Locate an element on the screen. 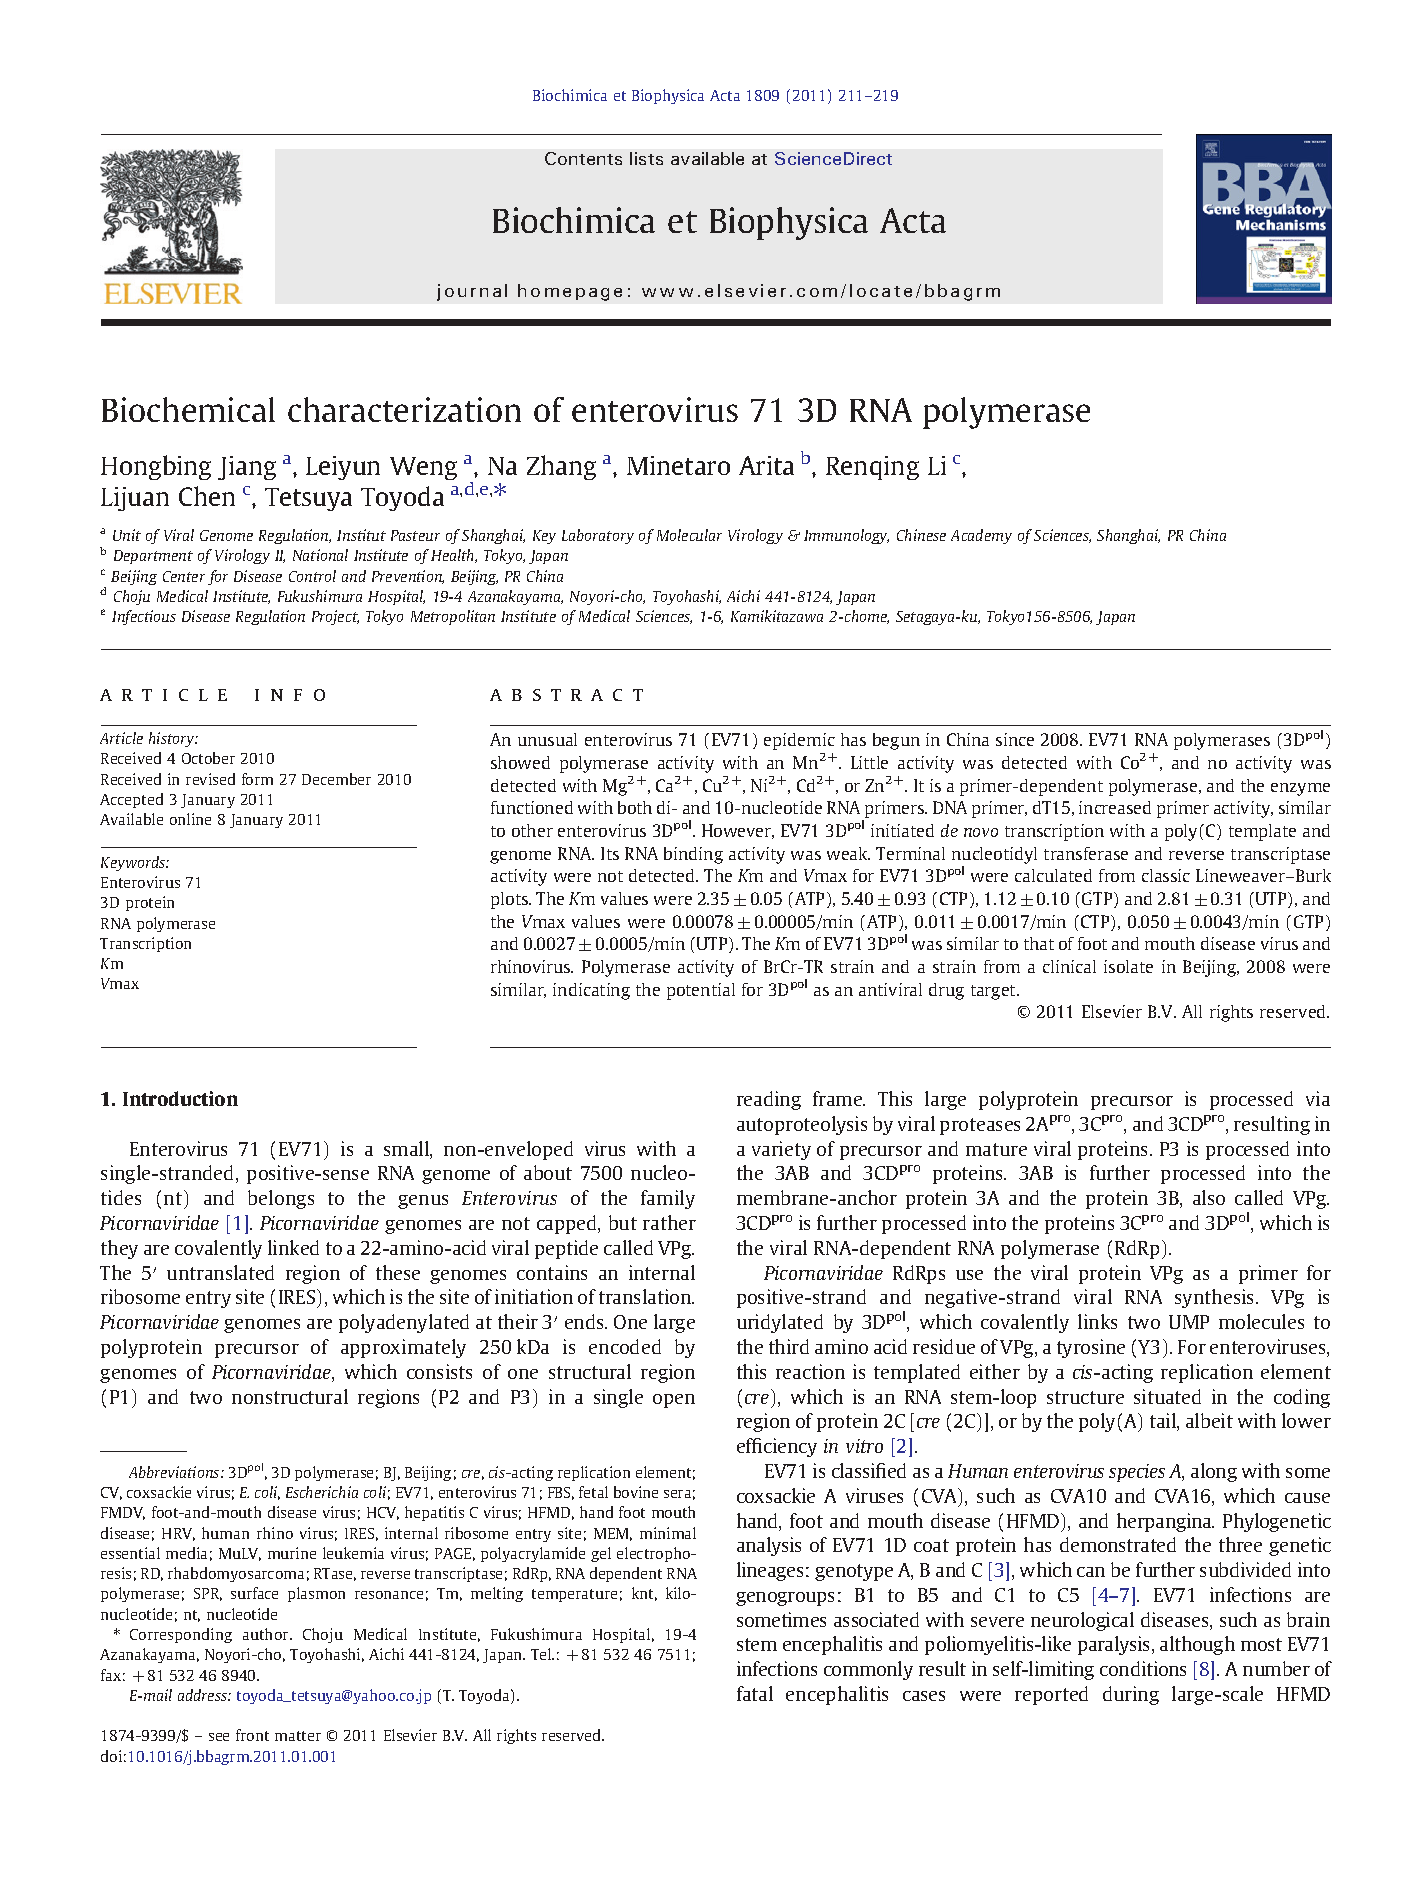 The image size is (1411, 1881). Academy is located at coordinates (981, 536).
